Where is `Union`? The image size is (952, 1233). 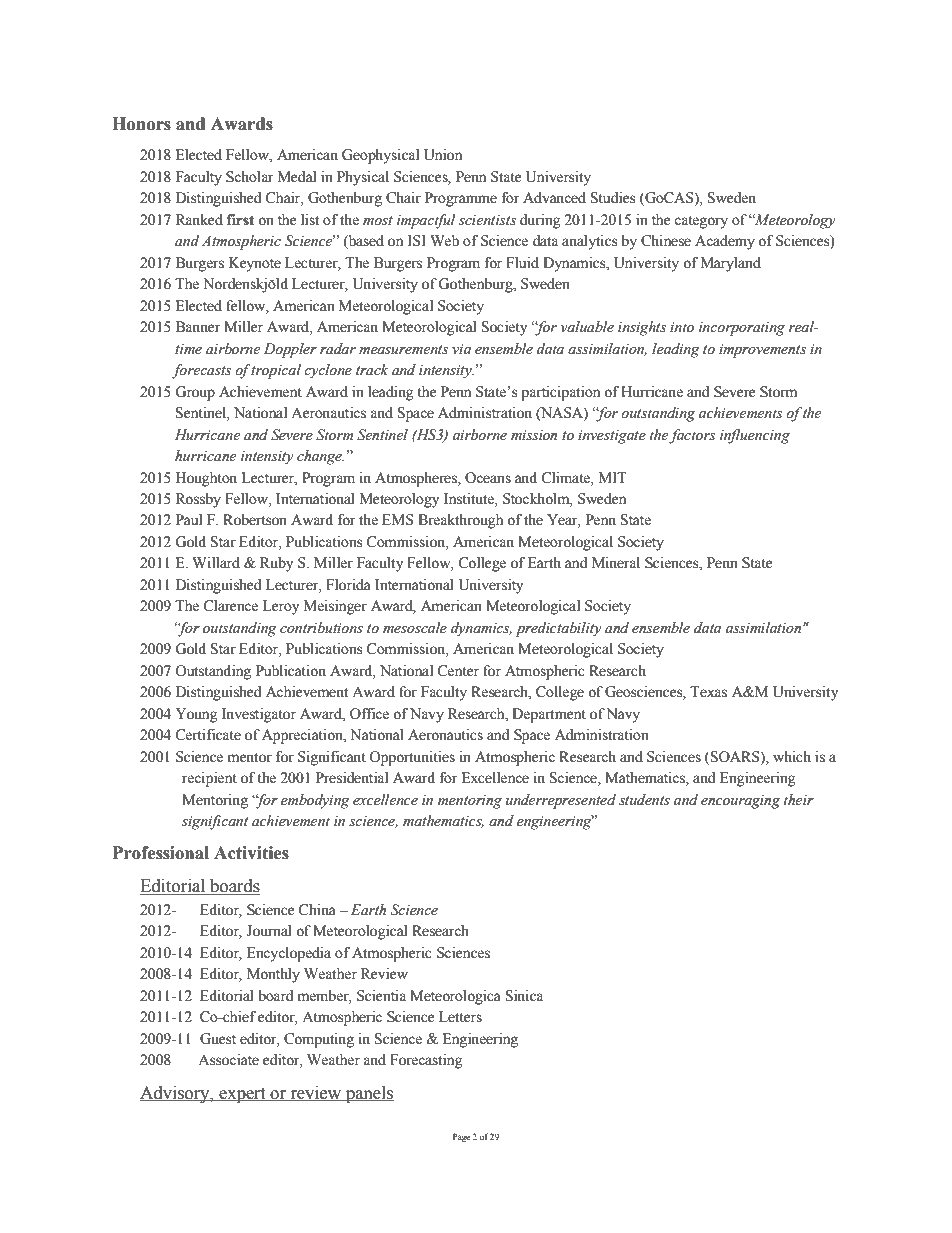
Union is located at coordinates (443, 155).
